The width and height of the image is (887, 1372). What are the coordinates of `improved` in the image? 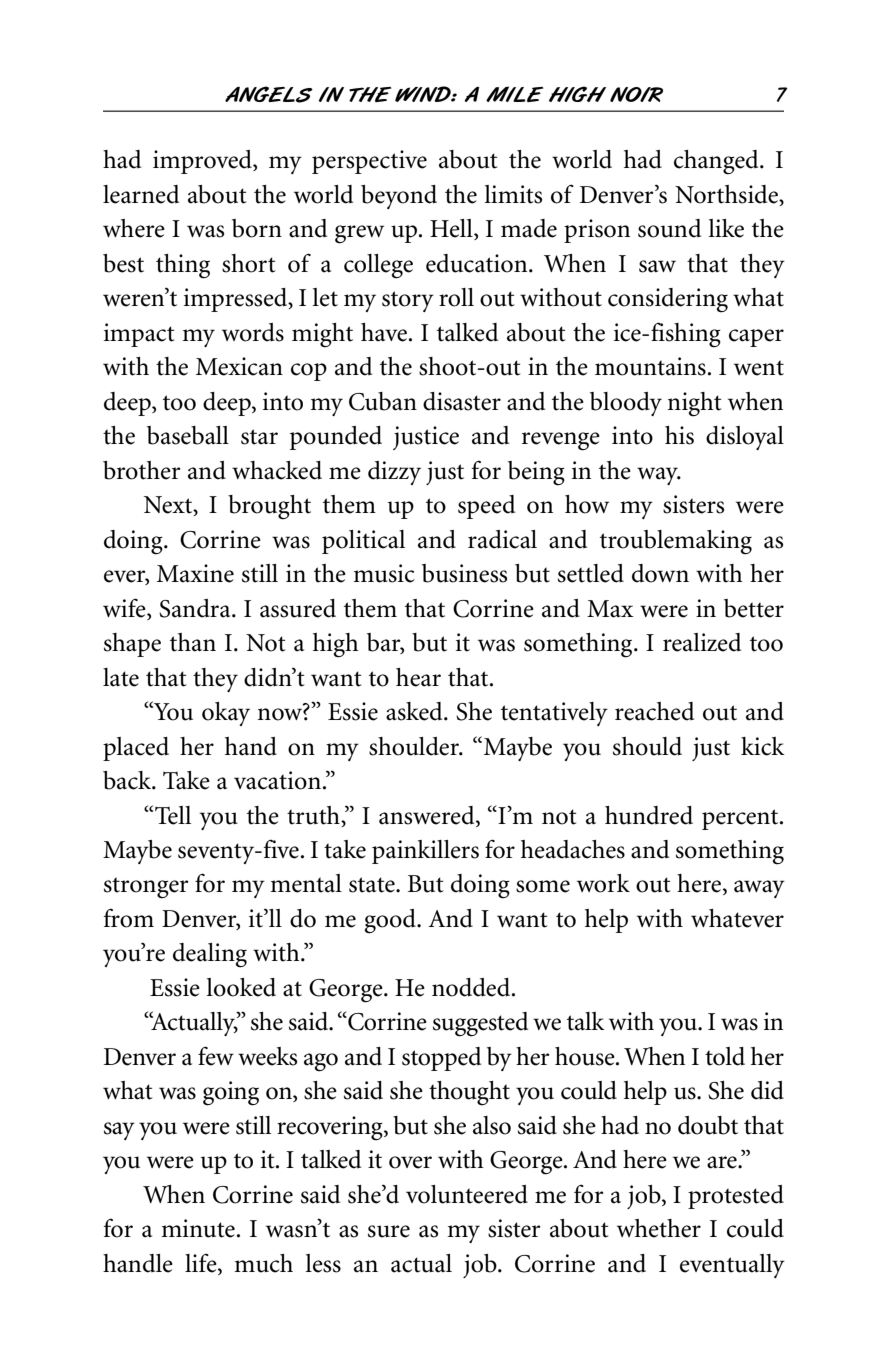 It's located at (203, 162).
